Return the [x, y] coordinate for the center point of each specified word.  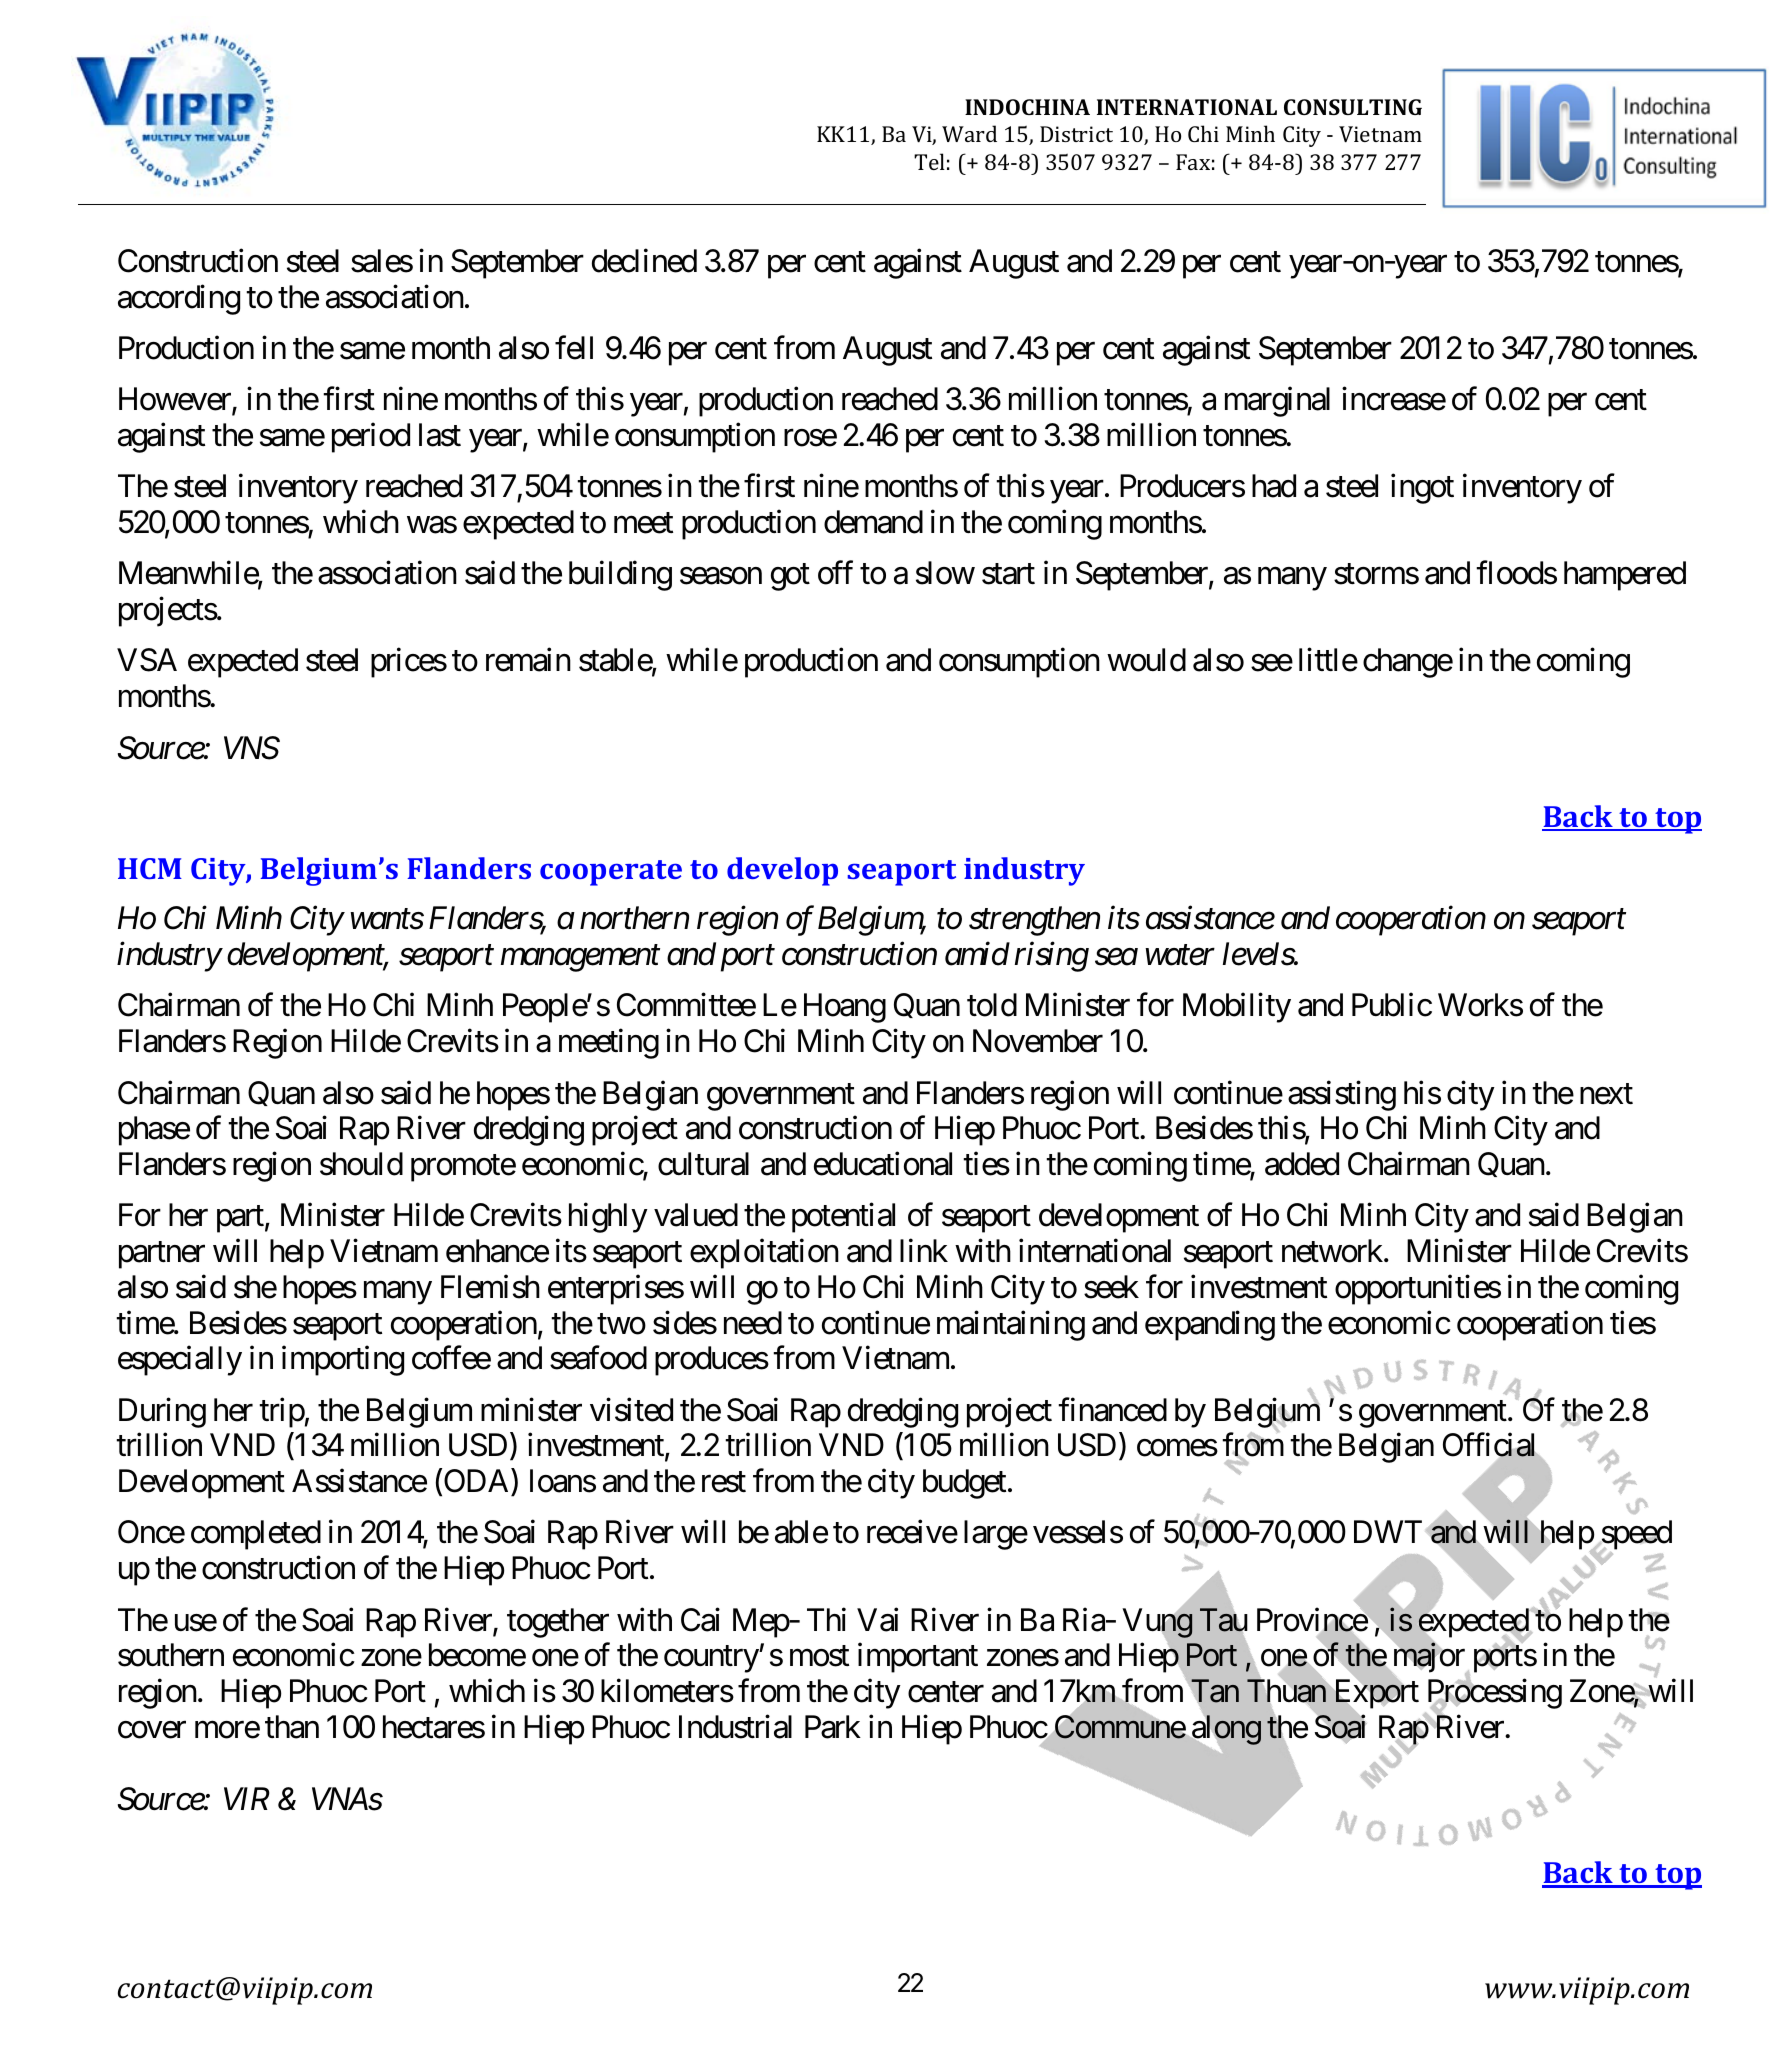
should [361, 1164]
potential [843, 1218]
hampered [1625, 576]
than [292, 1727]
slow [945, 573]
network [1332, 1251]
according [179, 299]
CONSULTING [1353, 107]
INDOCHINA [1027, 107]
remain [528, 660]
